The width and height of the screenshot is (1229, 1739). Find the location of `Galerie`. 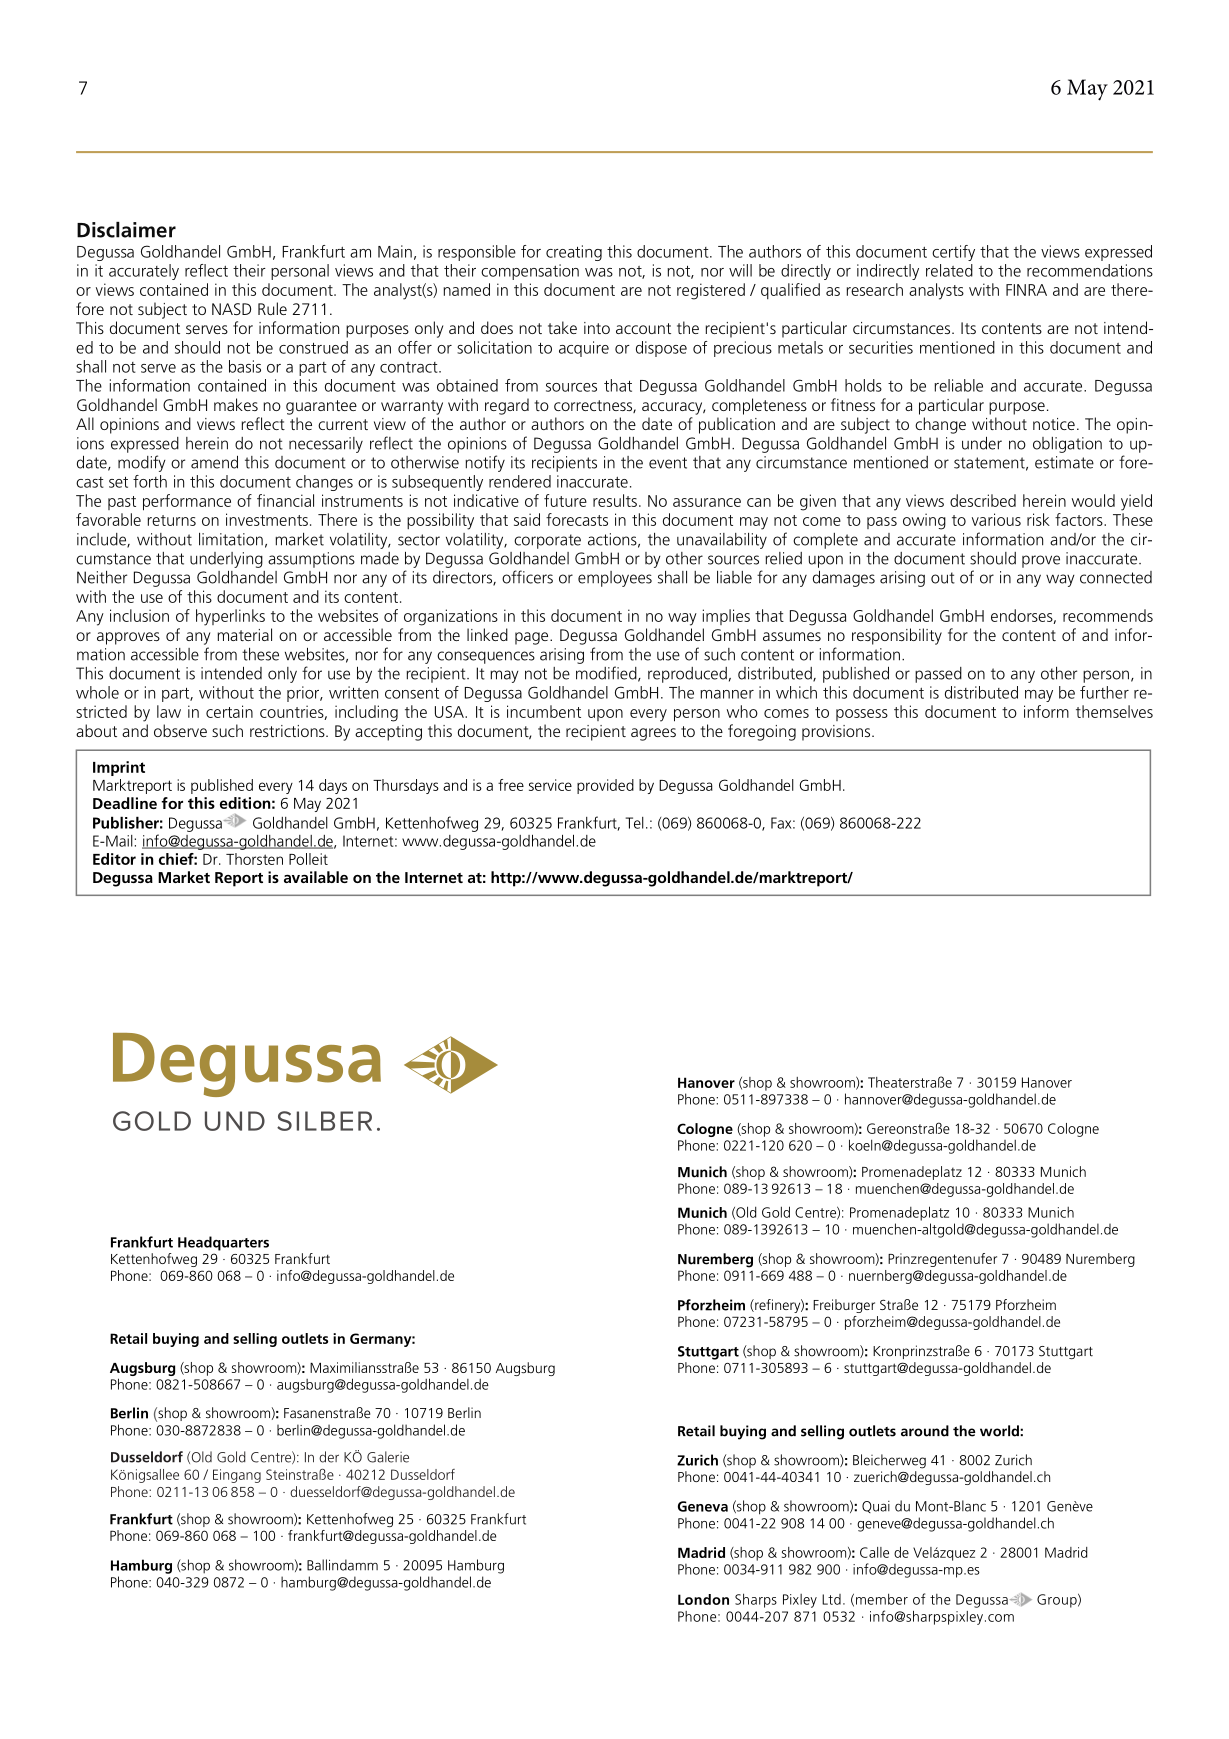

Galerie is located at coordinates (388, 1457).
